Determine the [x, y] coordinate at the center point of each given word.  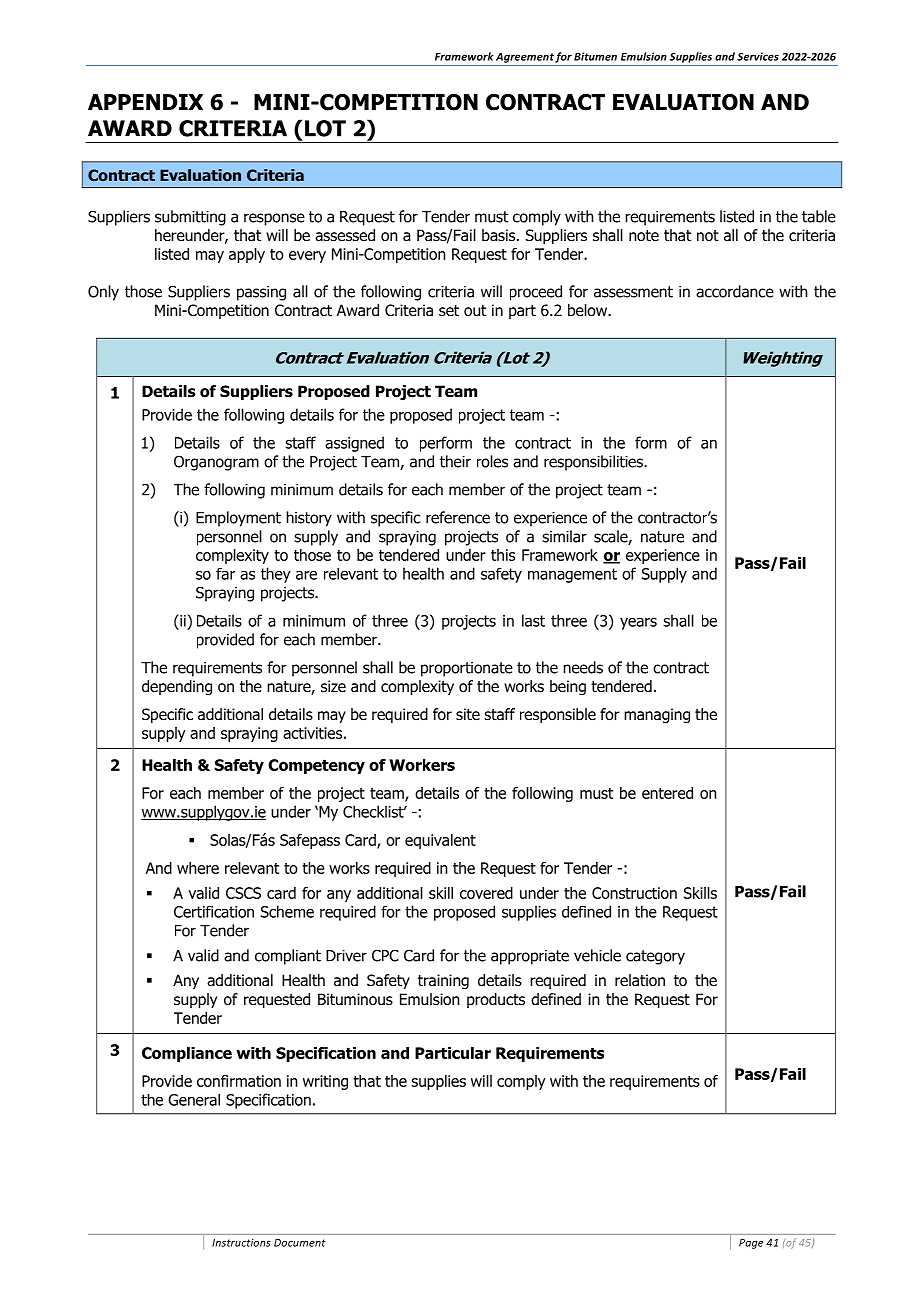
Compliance [187, 1054]
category [655, 957]
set [449, 310]
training [443, 982]
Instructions [241, 1243]
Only [103, 293]
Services [758, 56]
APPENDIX [145, 102]
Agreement [525, 58]
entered [667, 793]
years [638, 624]
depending [177, 688]
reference [458, 517]
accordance [735, 291]
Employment [238, 519]
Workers [422, 765]
